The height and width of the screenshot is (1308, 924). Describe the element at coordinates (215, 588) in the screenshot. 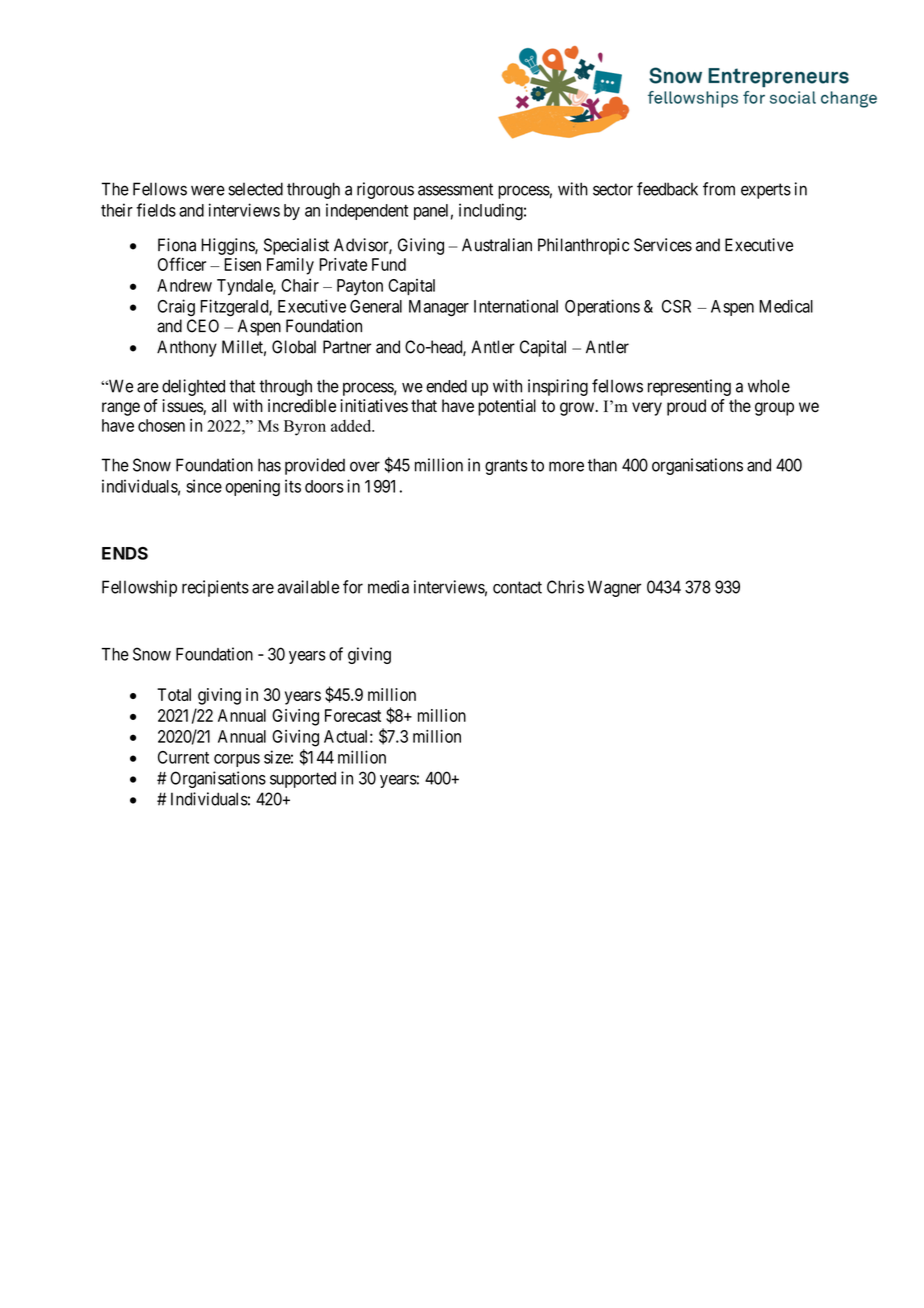

I see `recipients` at that location.
